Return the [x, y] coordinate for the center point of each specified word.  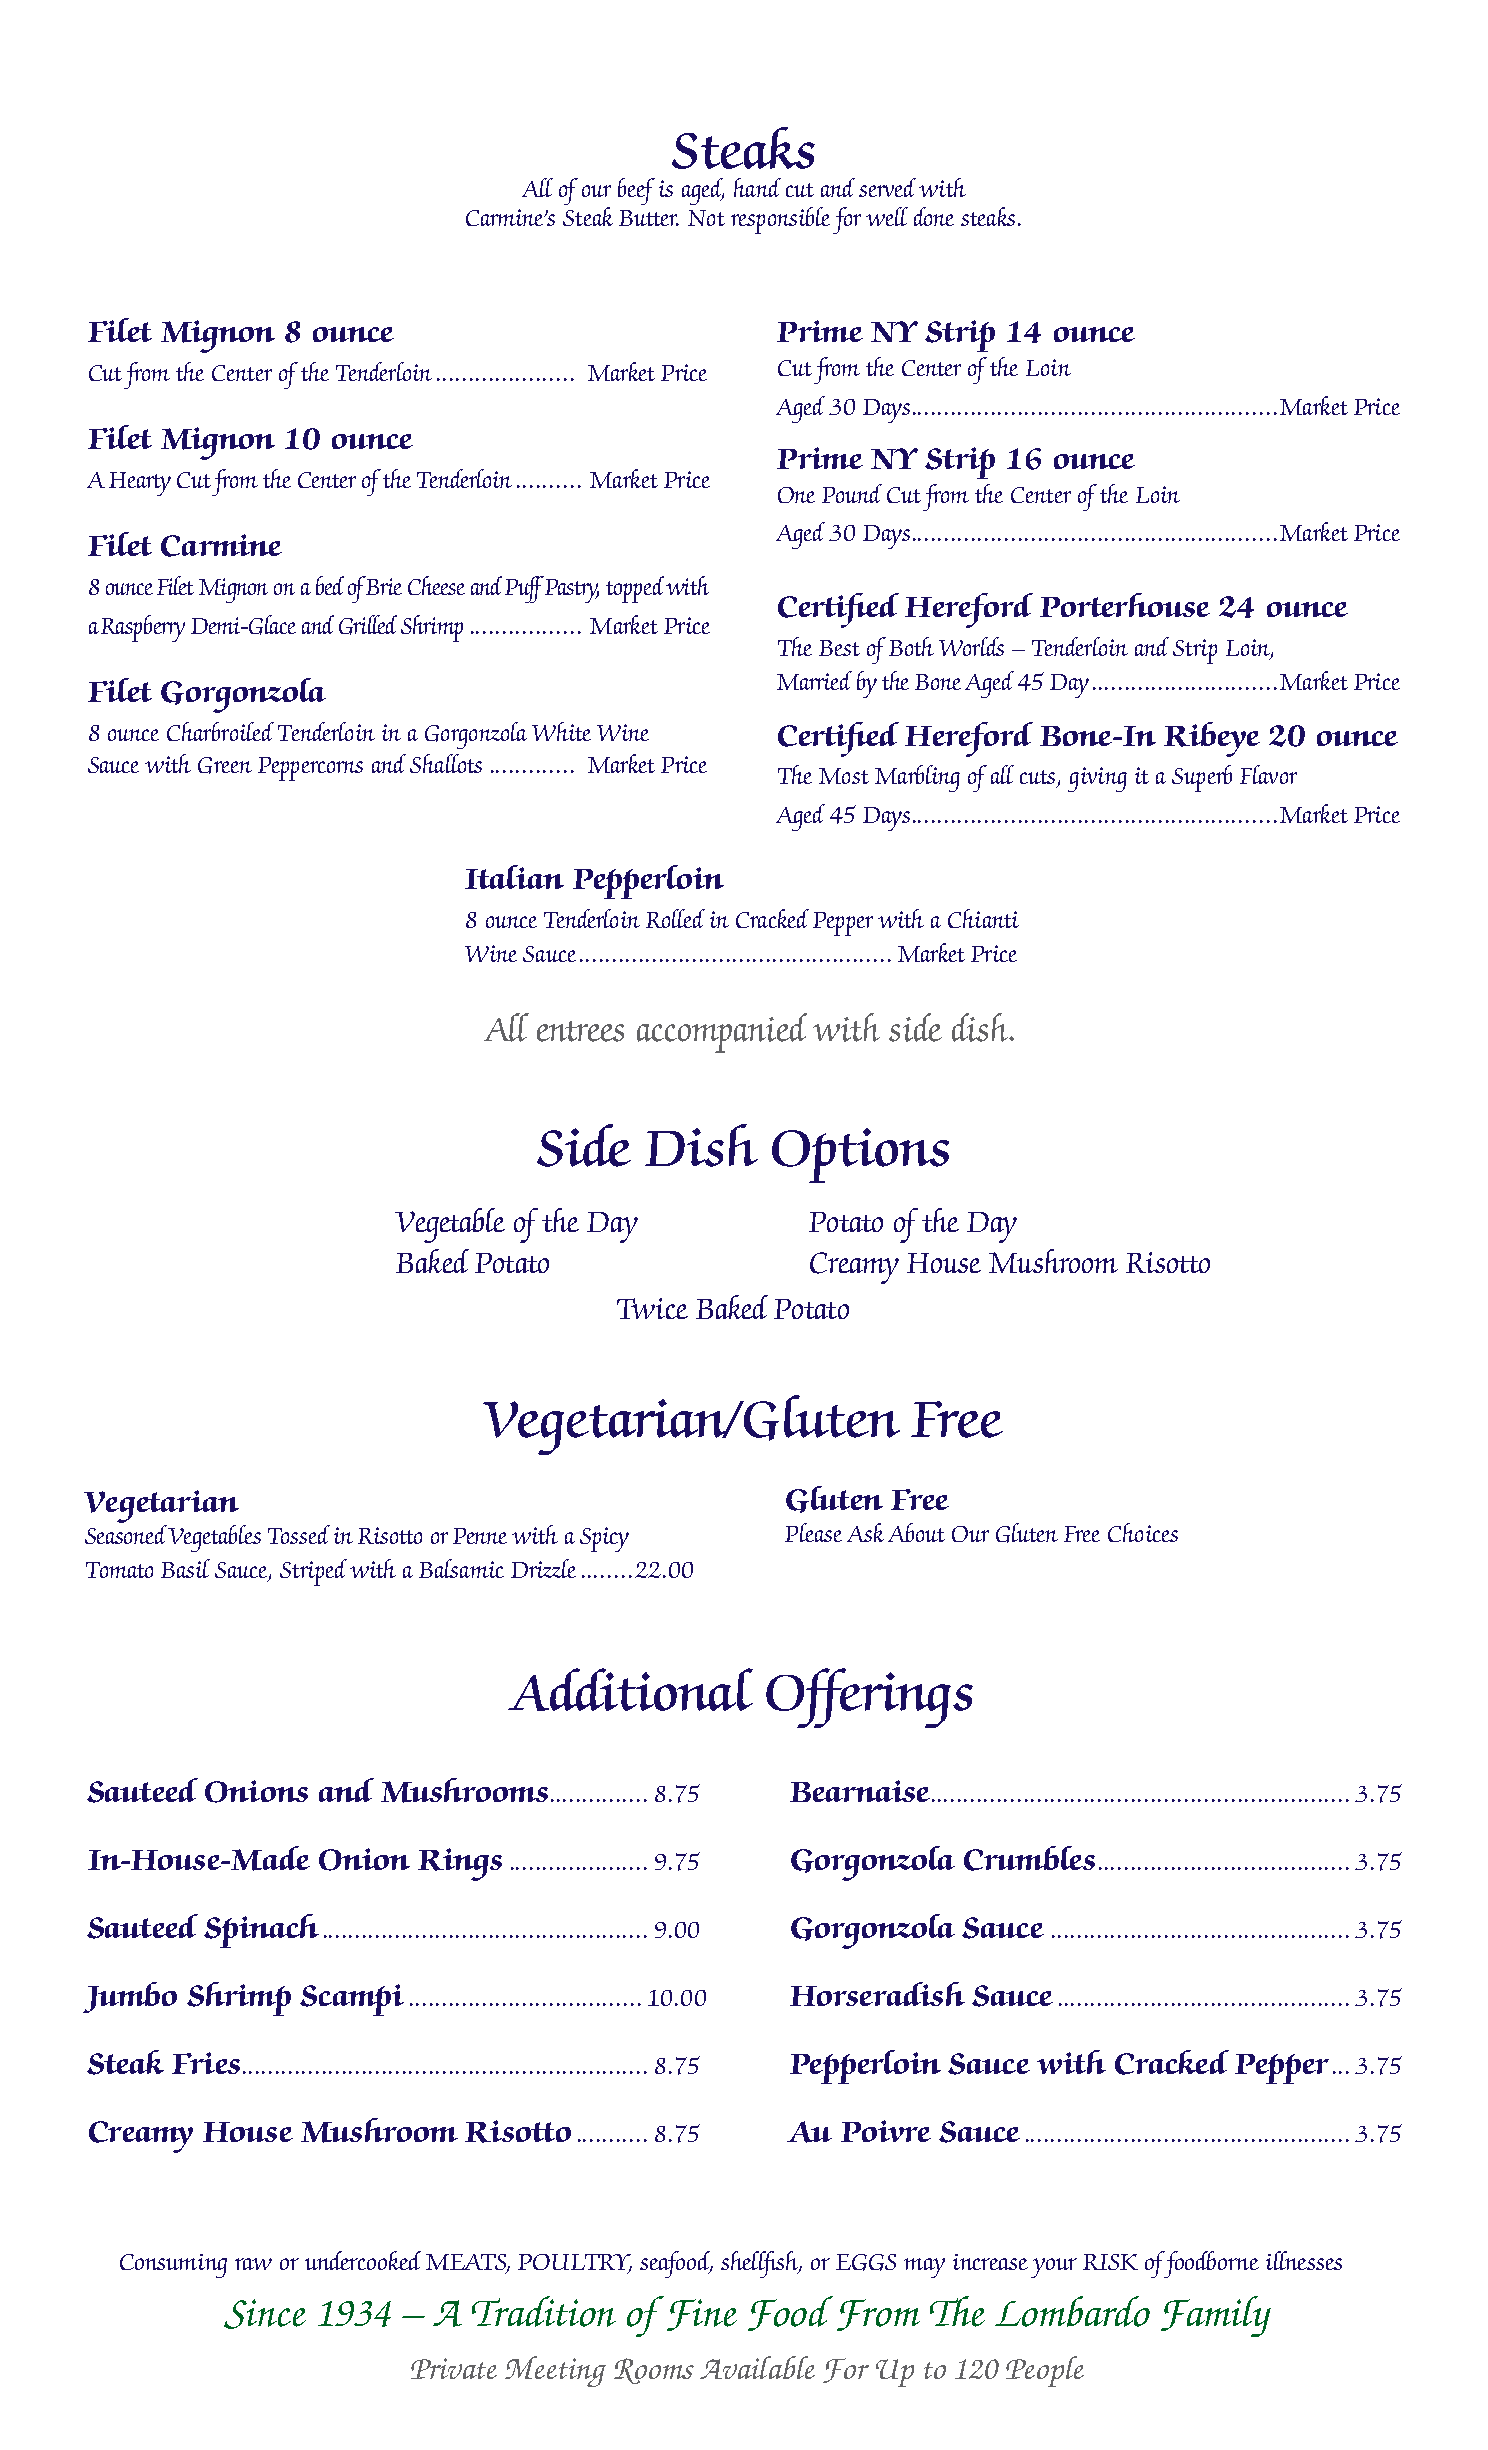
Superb [1202, 778]
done [934, 216]
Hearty [140, 484]
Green [225, 765]
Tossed [299, 1534]
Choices [1143, 1532]
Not [706, 218]
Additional [630, 1689]
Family [1216, 2316]
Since [265, 2314]
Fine [702, 2315]
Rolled [675, 918]
